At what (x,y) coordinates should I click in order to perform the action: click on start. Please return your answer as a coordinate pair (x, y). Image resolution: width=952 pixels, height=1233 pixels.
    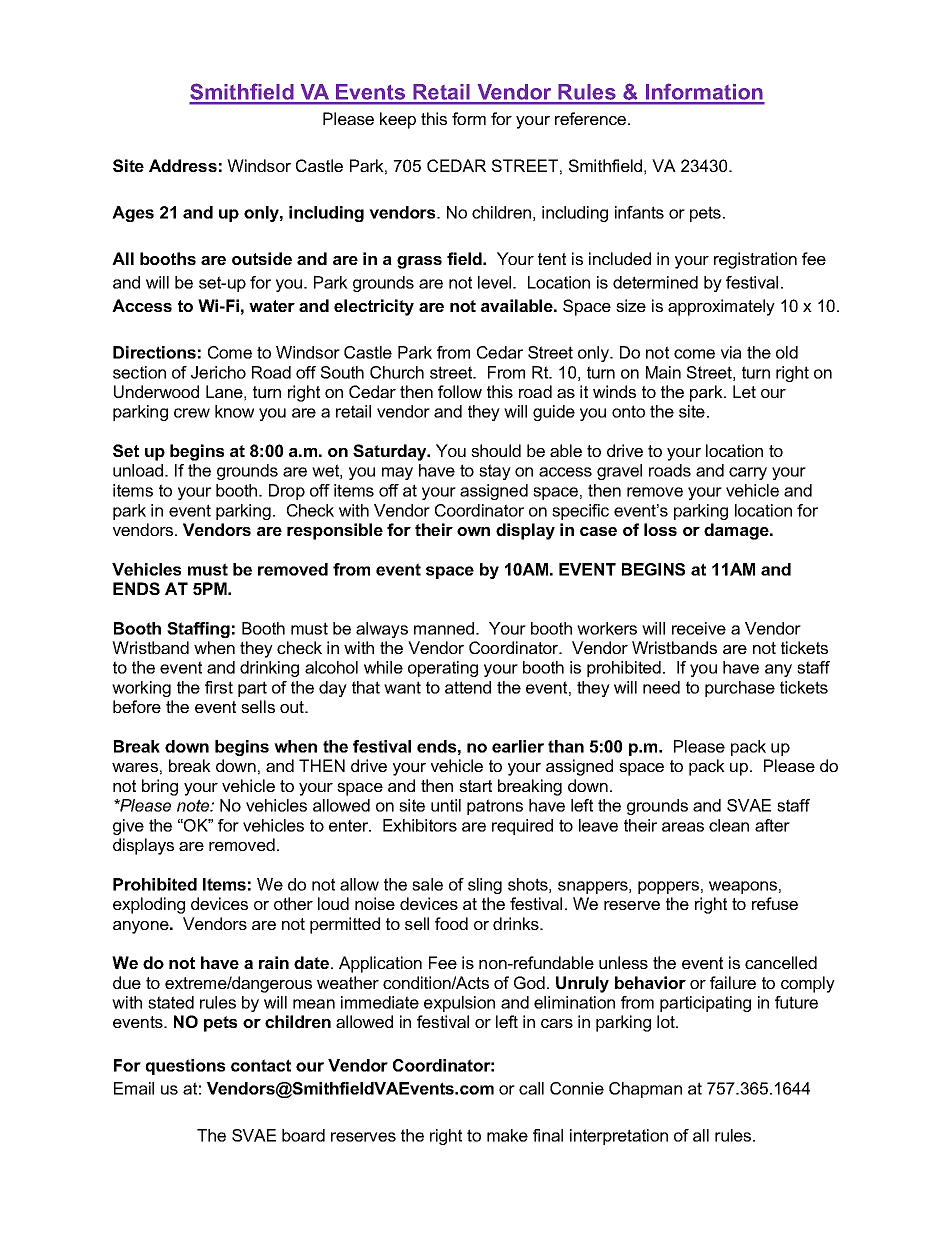
    Looking at the image, I should click on (475, 786).
